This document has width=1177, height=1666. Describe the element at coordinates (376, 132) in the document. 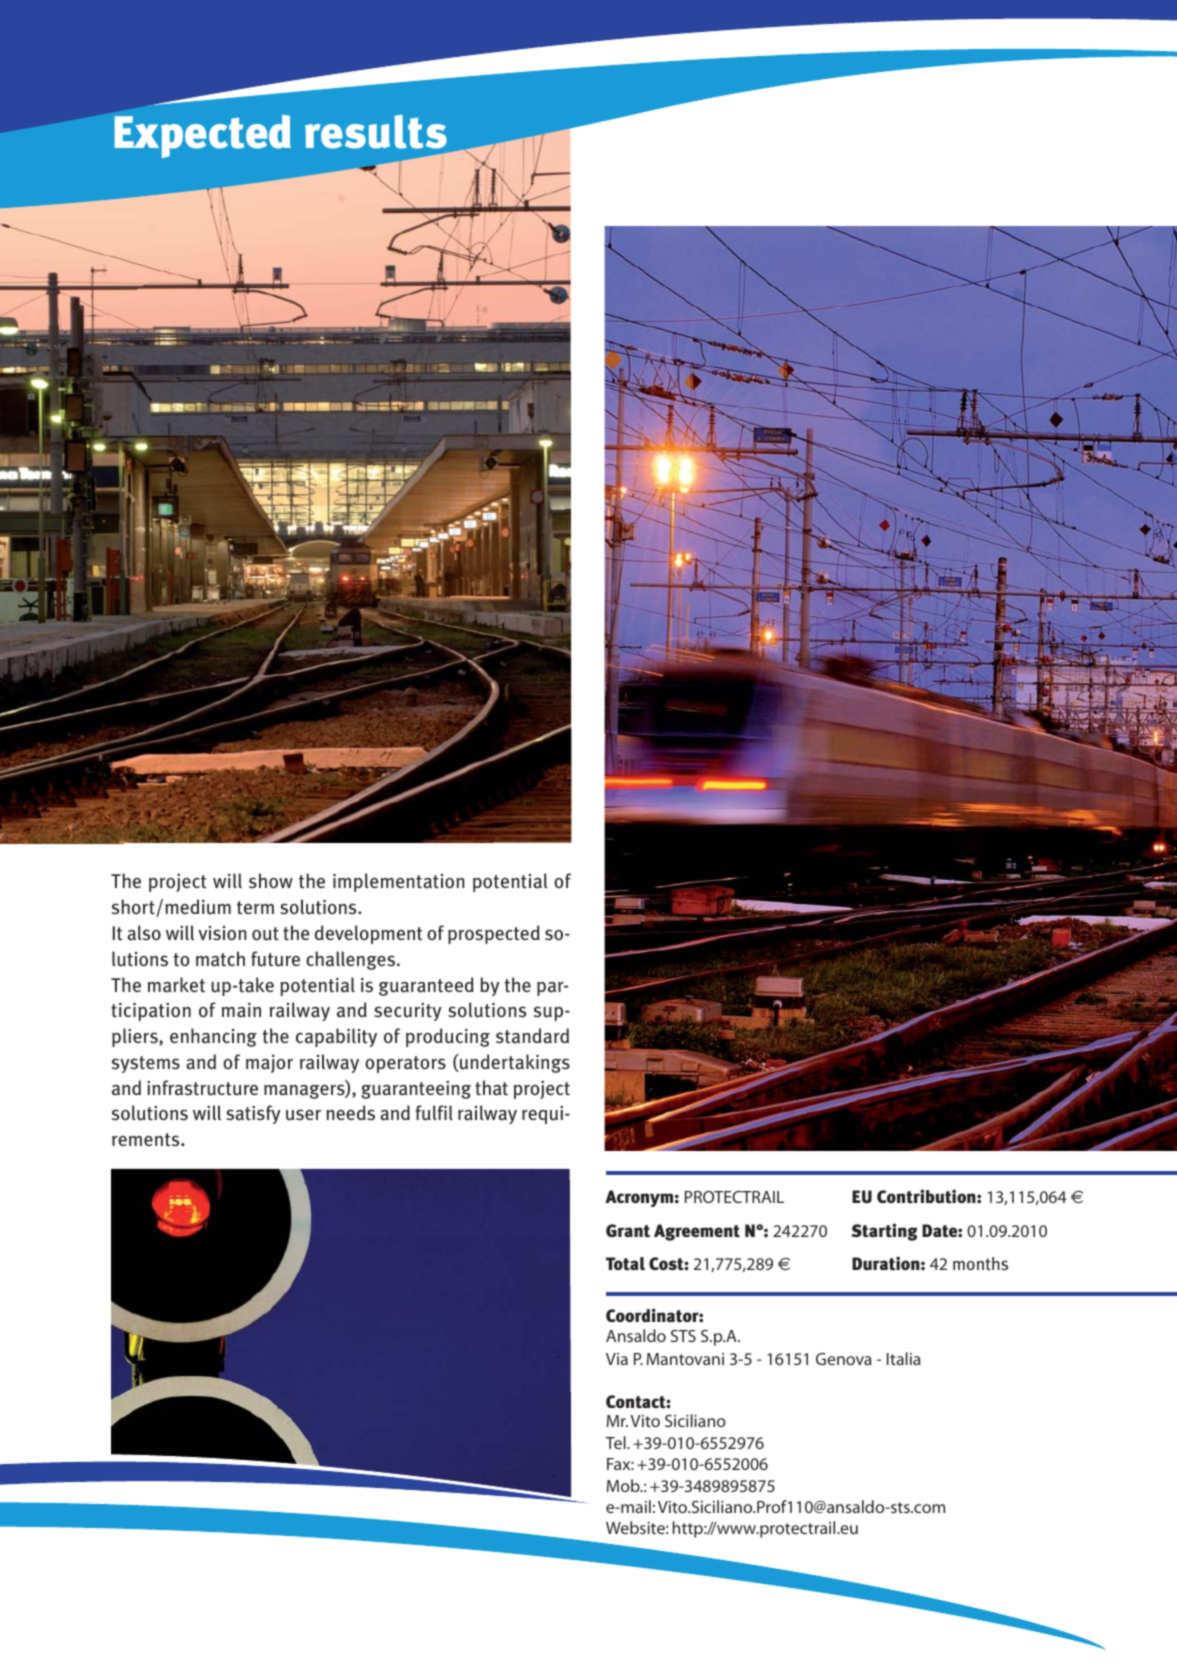

I see `results` at that location.
